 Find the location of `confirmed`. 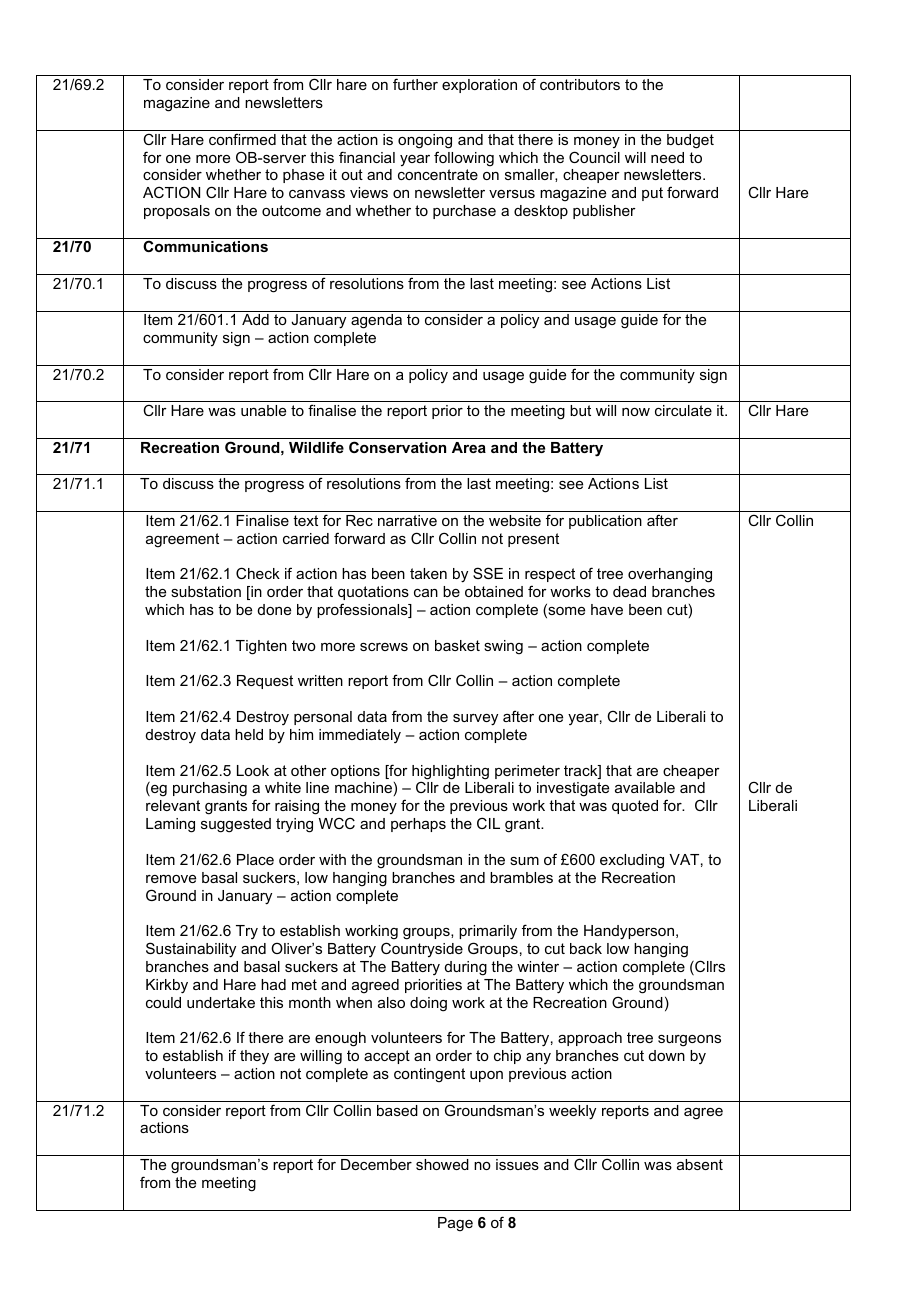

confirmed is located at coordinates (242, 139).
